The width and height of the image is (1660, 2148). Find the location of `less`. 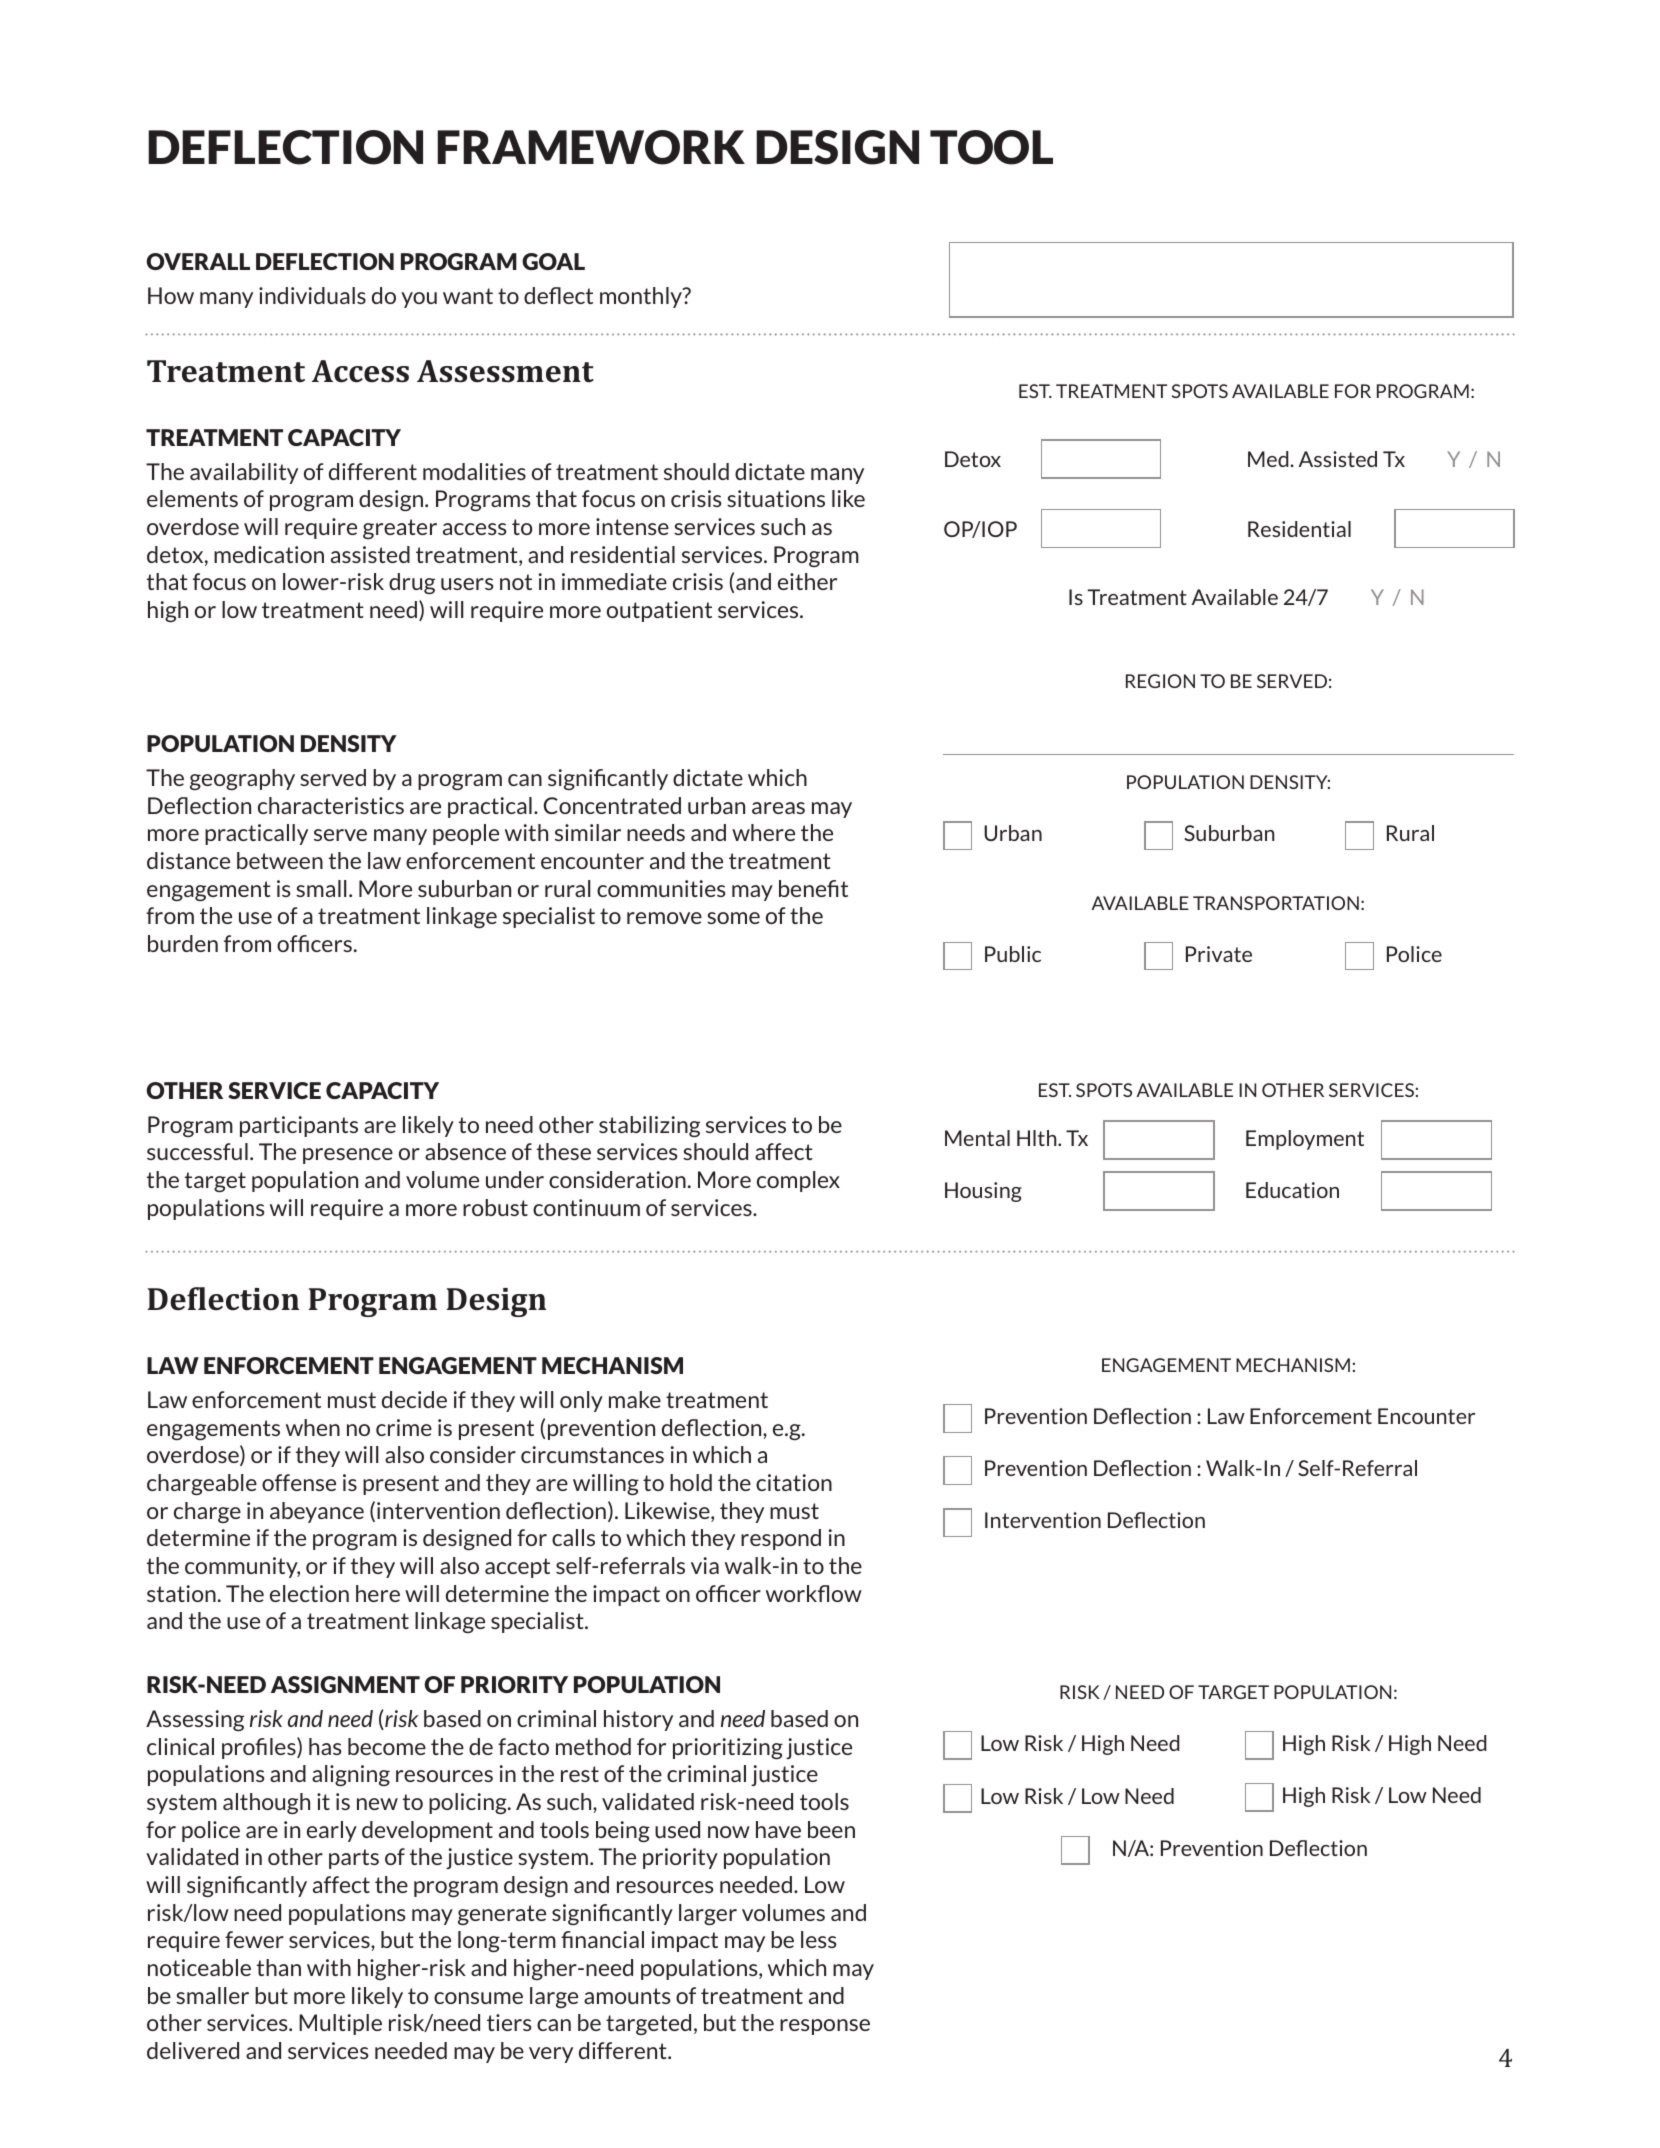

less is located at coordinates (819, 1939).
